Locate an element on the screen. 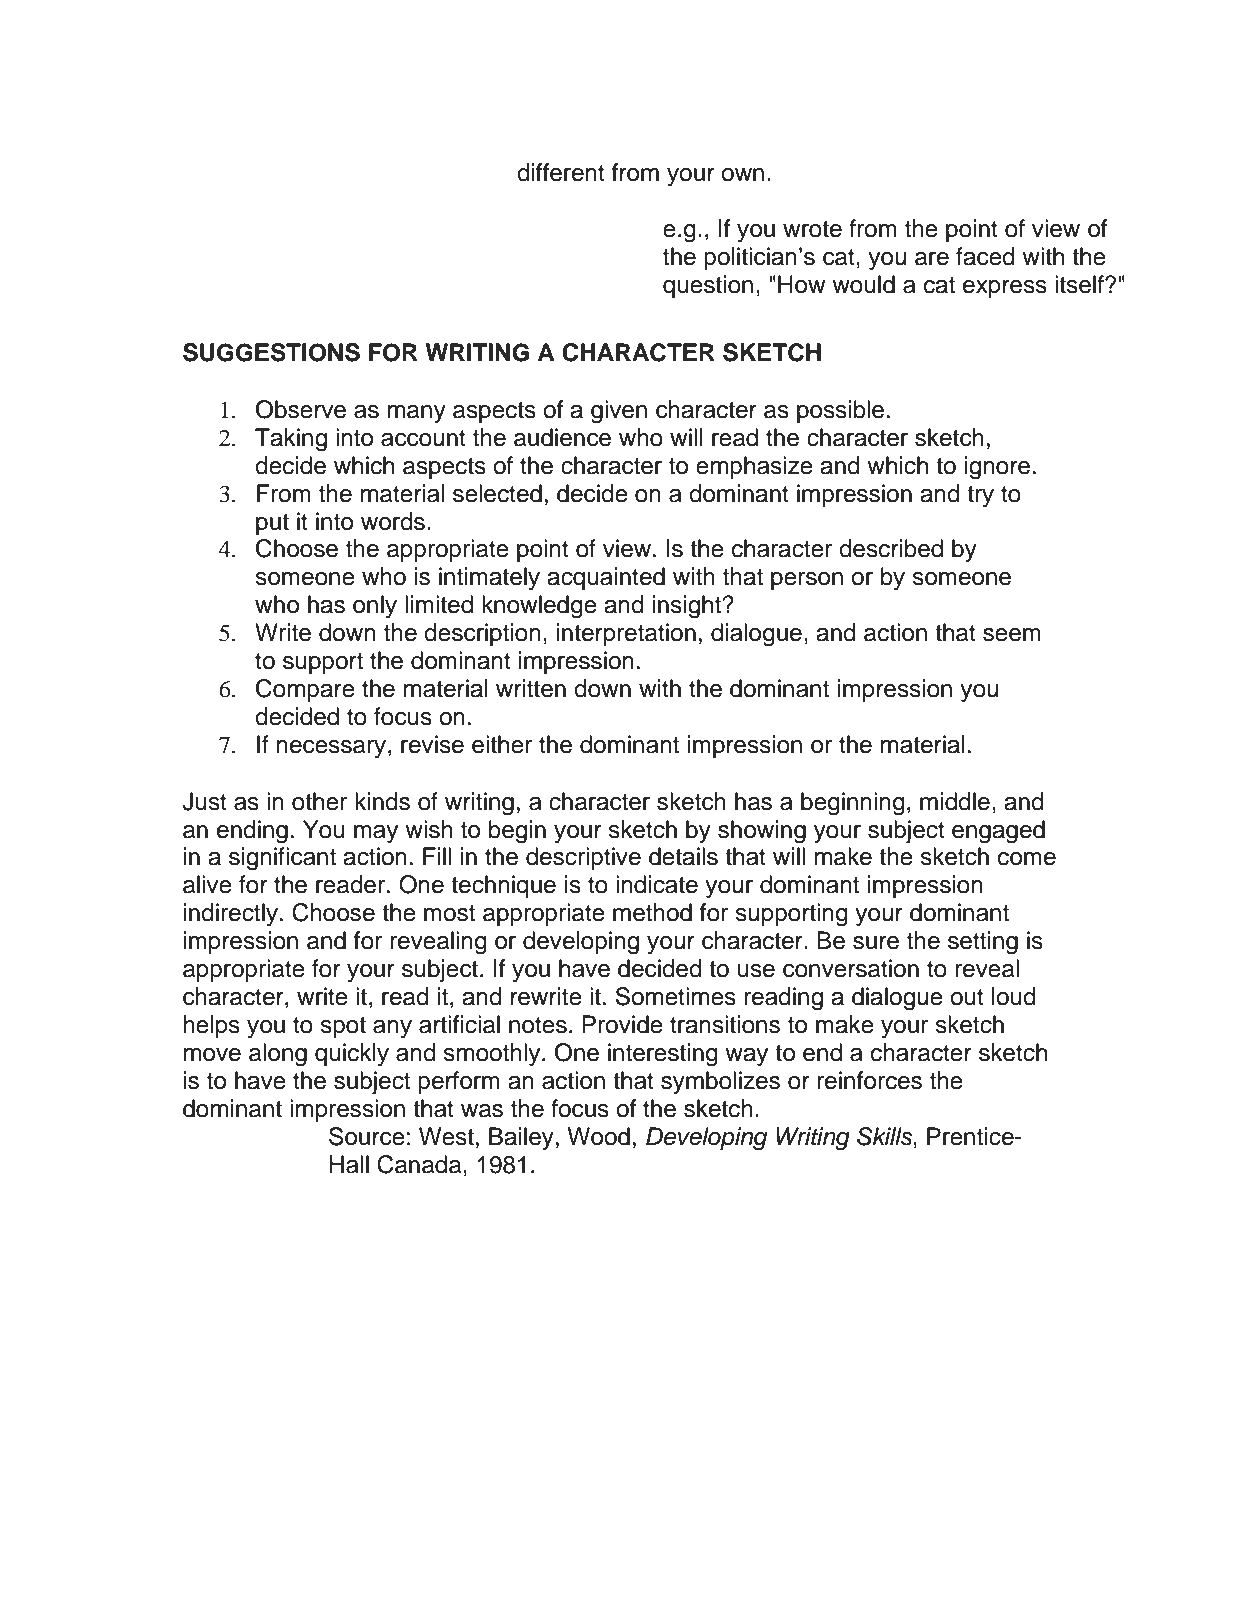 Image resolution: width=1240 pixels, height=1605 pixels. different is located at coordinates (561, 172).
